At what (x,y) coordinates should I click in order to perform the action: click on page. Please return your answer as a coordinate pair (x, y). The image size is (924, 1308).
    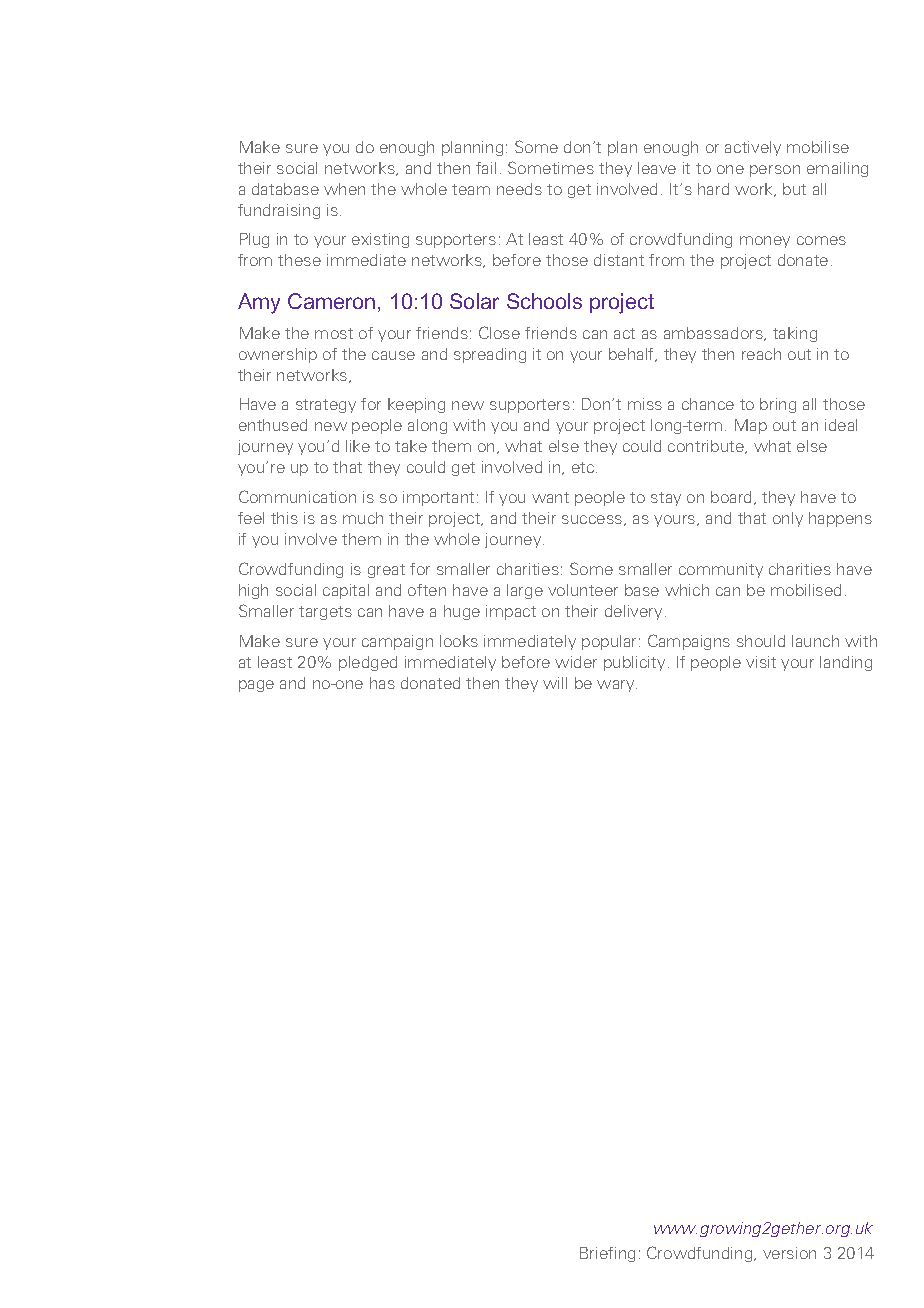
    Looking at the image, I should click on (256, 686).
